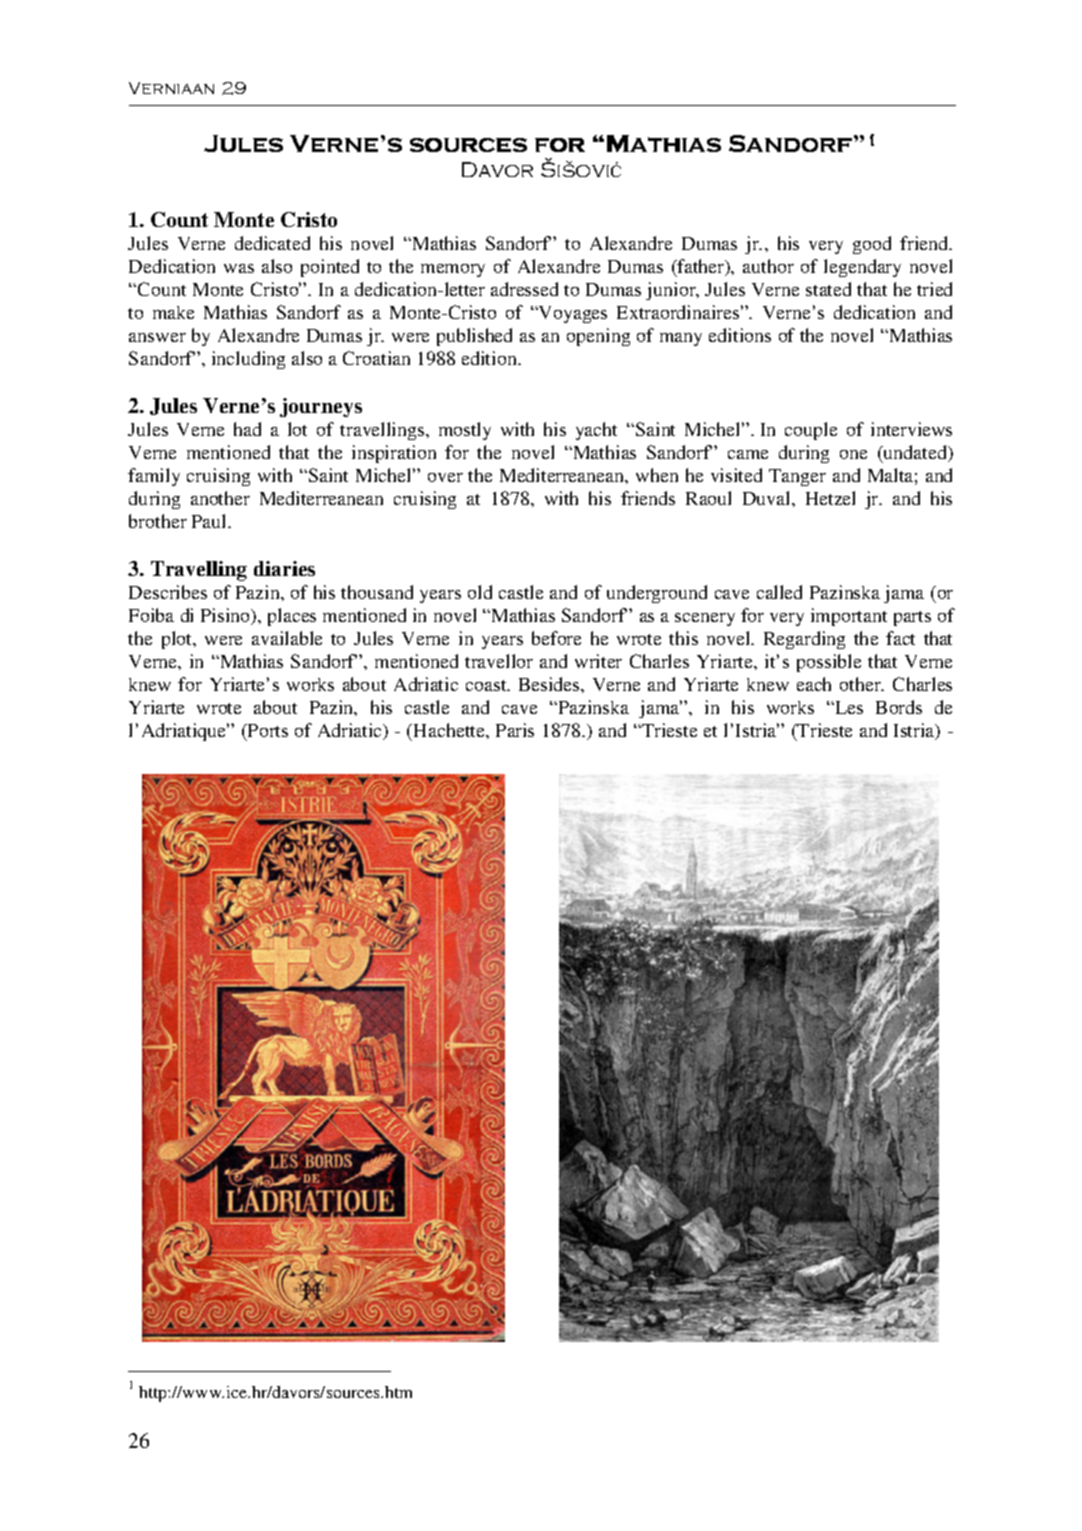  I want to click on old, so click(480, 592).
